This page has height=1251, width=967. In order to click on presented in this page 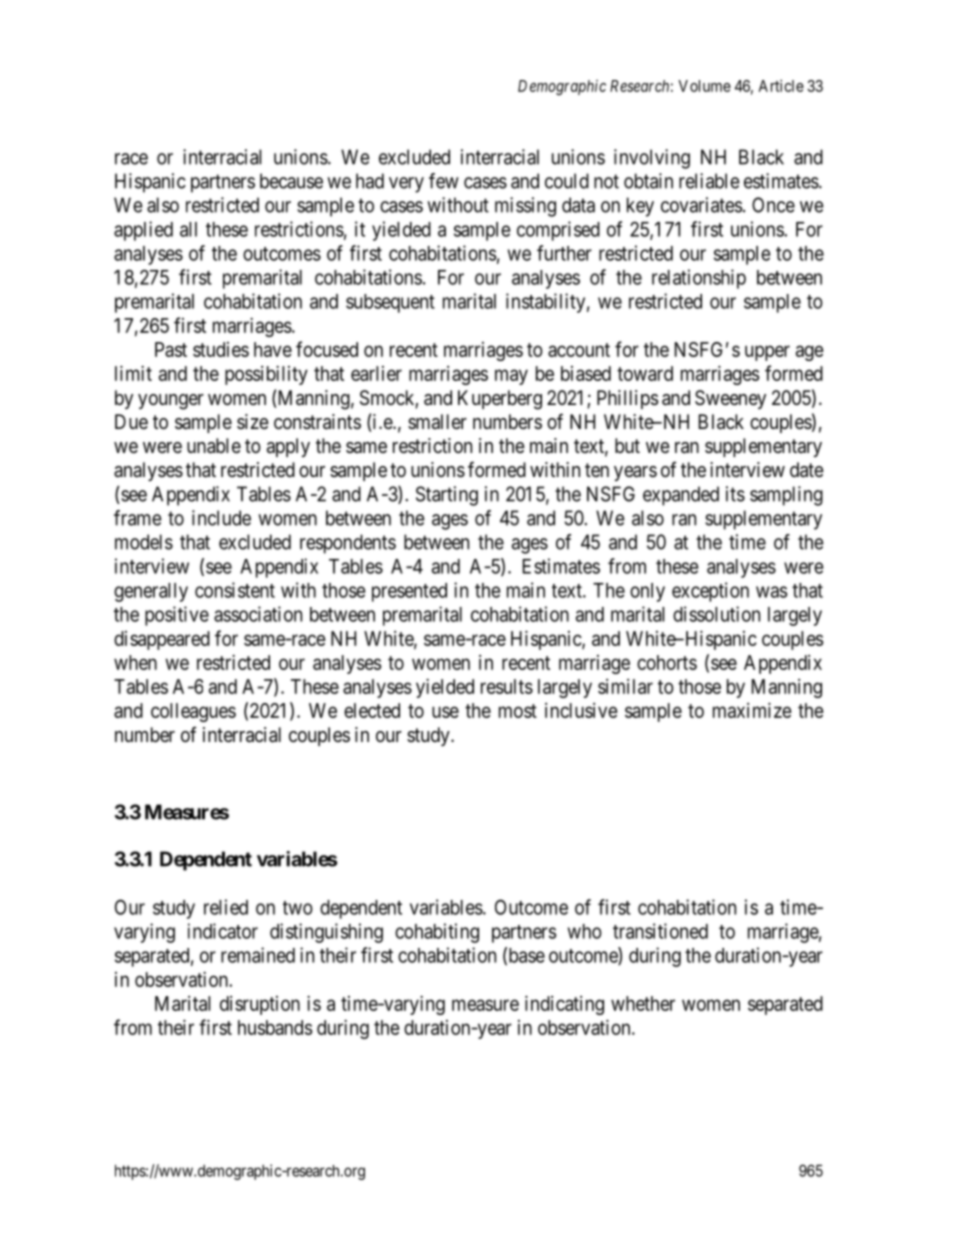, I will do `click(409, 592)`.
